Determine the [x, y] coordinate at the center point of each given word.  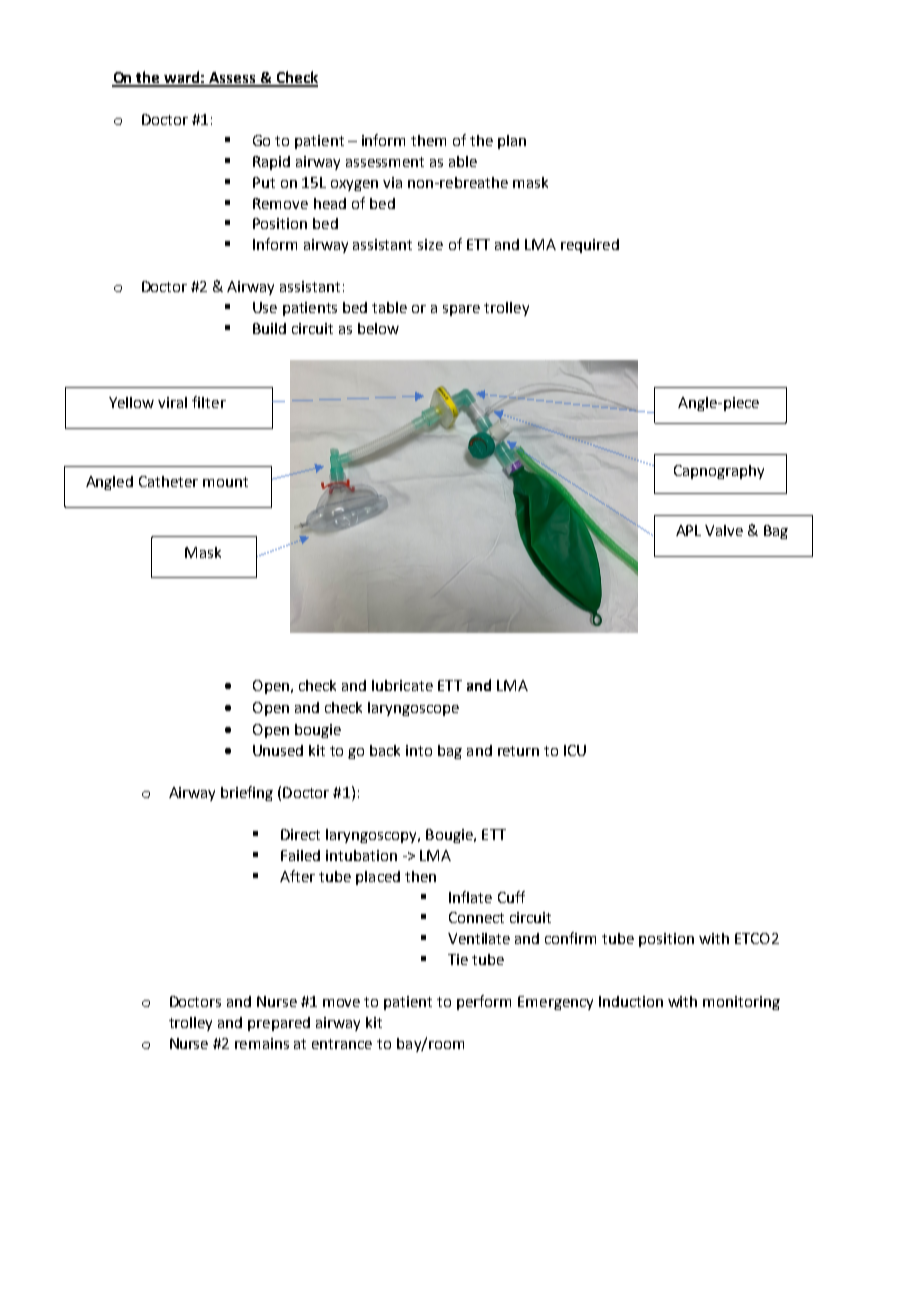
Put [264, 182]
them [428, 140]
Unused [278, 750]
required [590, 246]
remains [262, 1043]
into [419, 750]
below [378, 328]
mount [225, 482]
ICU [575, 750]
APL [688, 530]
